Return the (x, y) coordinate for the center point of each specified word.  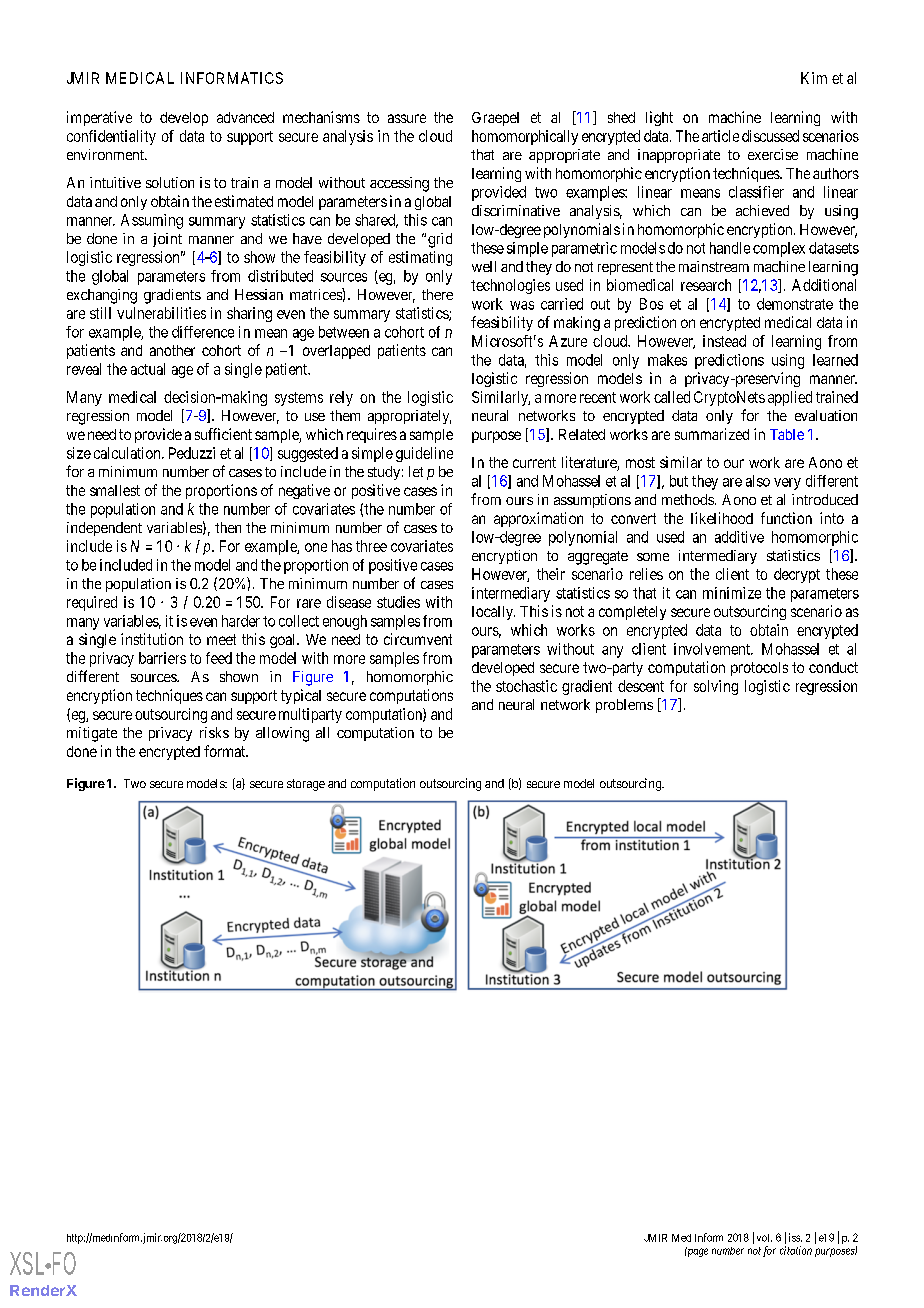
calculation (128, 453)
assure (407, 118)
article (720, 136)
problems (624, 706)
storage (306, 785)
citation (796, 1250)
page (696, 1252)
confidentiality (111, 137)
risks (214, 732)
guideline (424, 454)
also (758, 481)
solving (716, 687)
